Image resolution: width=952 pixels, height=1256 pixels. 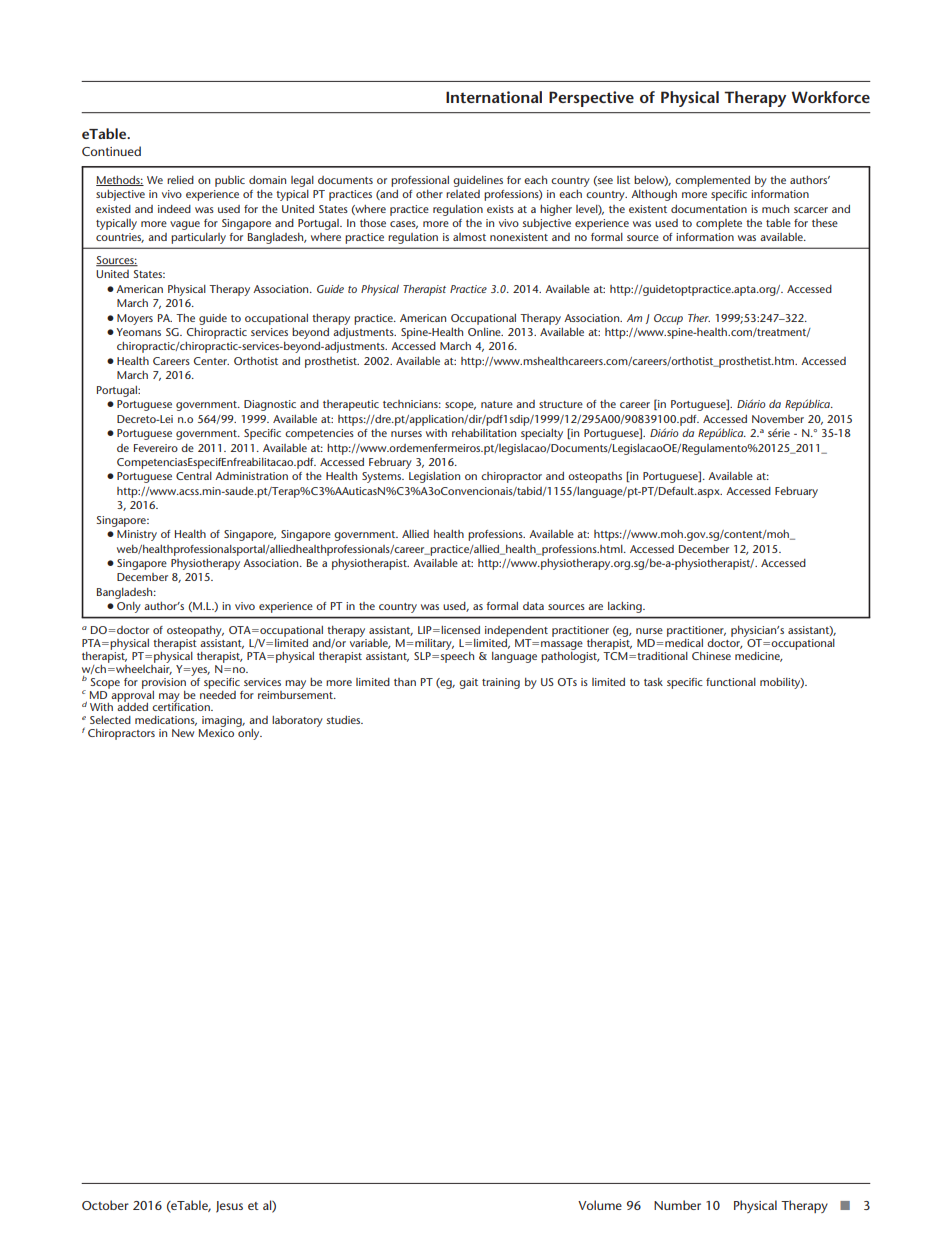 What do you see at coordinates (712, 181) in the screenshot?
I see `complemented` at bounding box center [712, 181].
